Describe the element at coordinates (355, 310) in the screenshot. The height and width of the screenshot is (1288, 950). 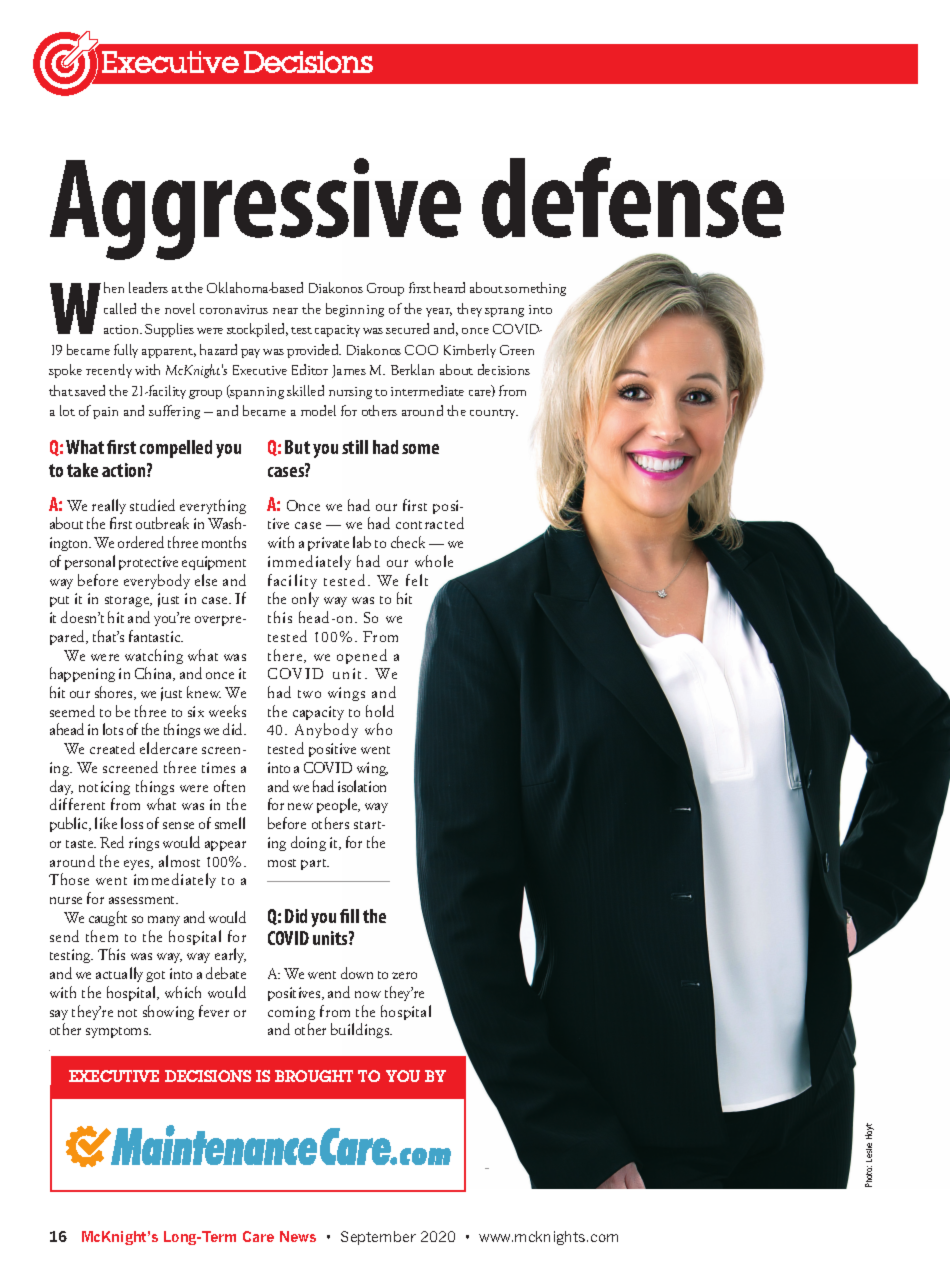
I see `beginning` at that location.
